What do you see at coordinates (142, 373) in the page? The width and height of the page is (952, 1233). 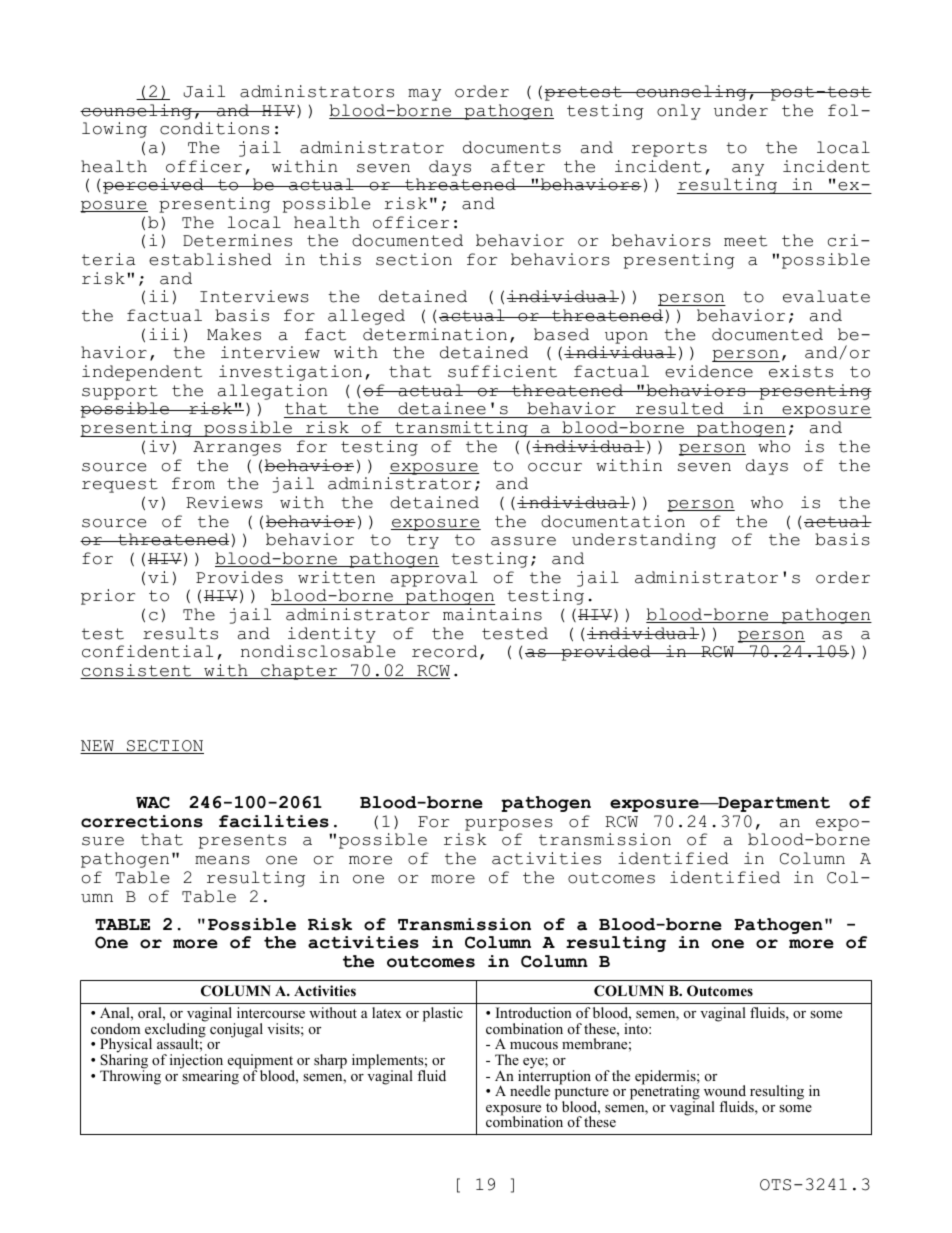 I see `independent` at bounding box center [142, 373].
